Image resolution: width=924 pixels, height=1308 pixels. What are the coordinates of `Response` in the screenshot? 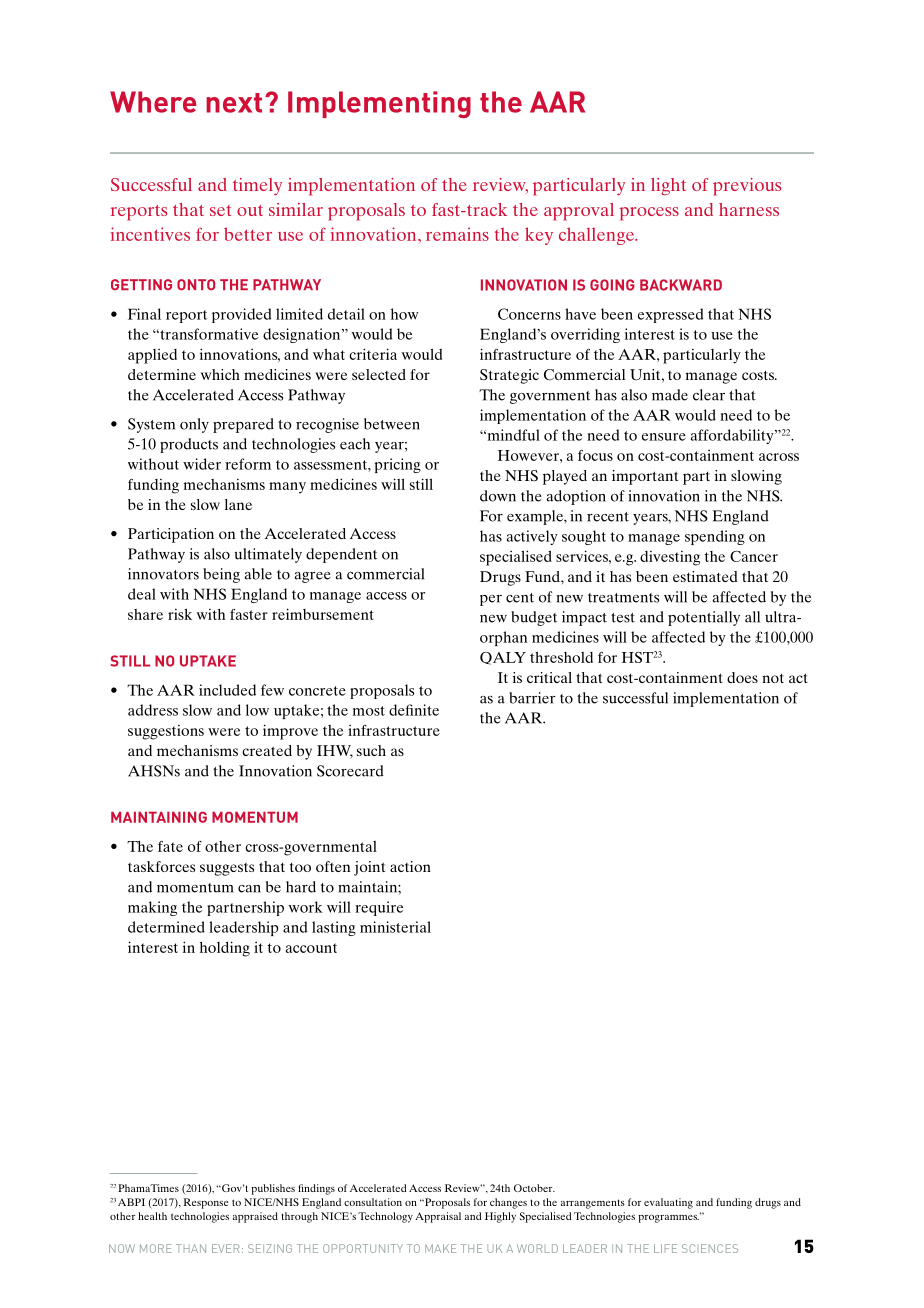 It's located at (206, 1203).
